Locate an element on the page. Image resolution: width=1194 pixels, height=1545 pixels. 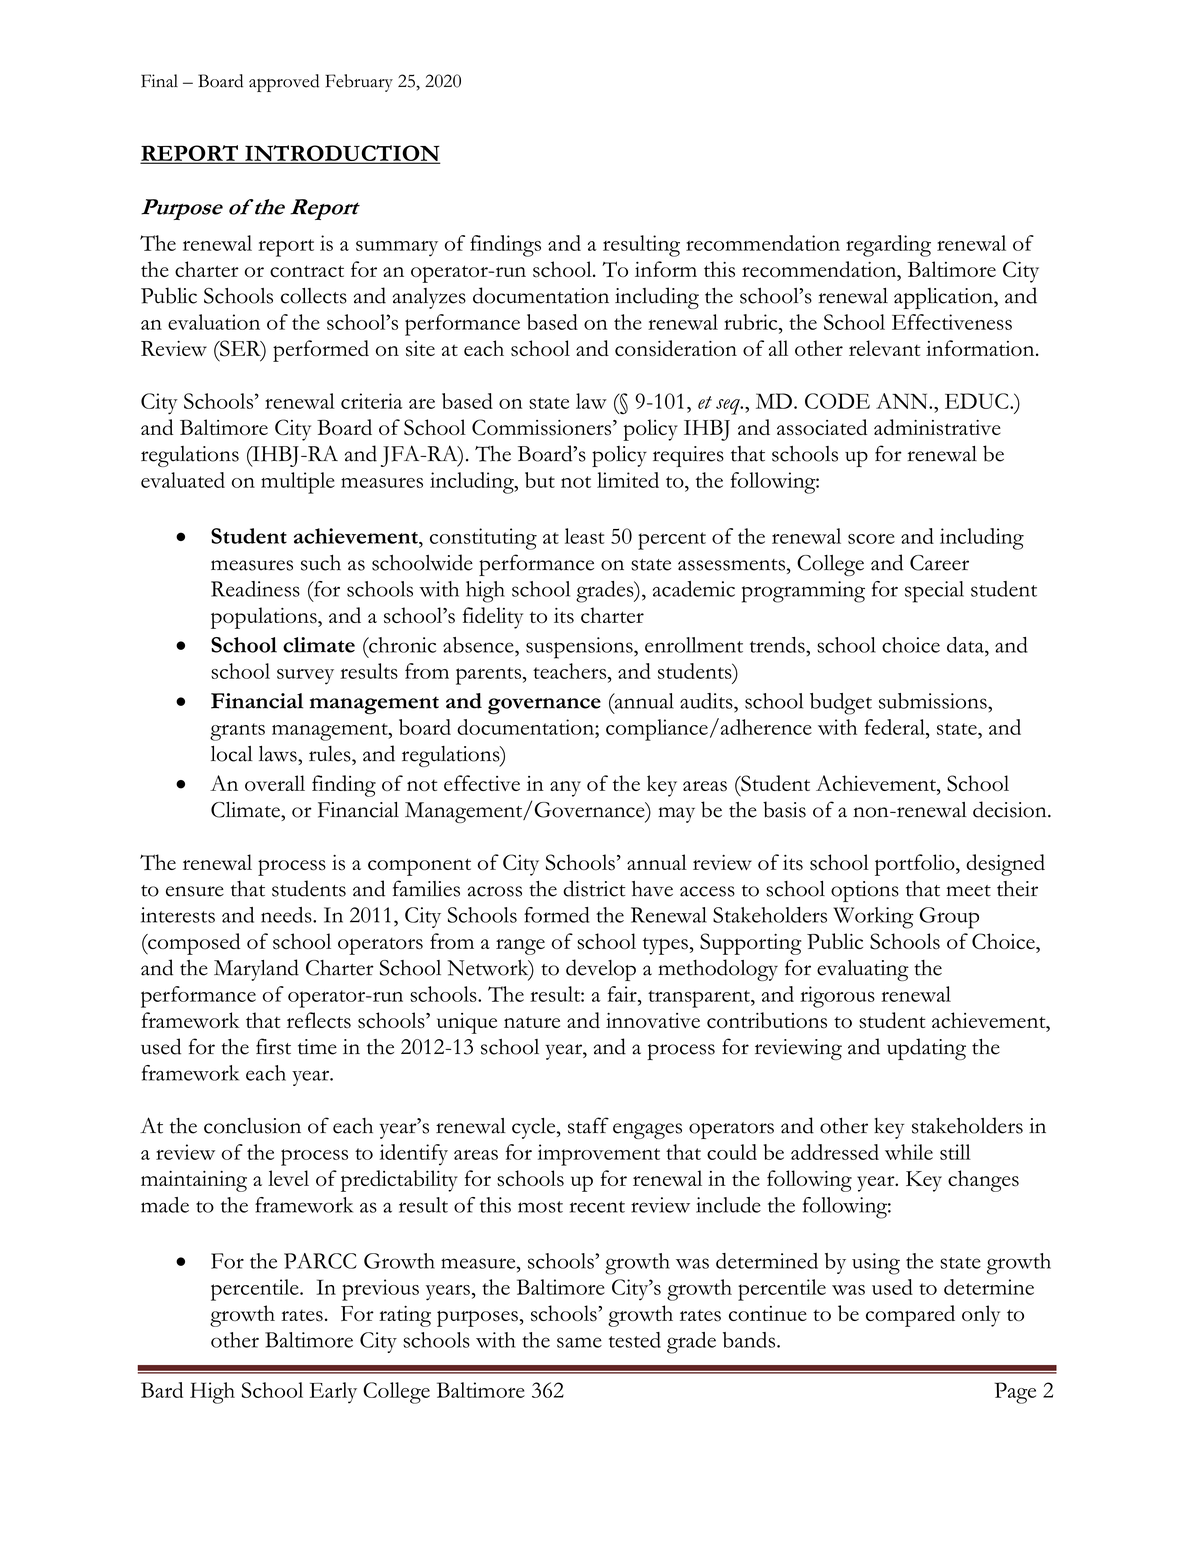
same is located at coordinates (579, 1342).
